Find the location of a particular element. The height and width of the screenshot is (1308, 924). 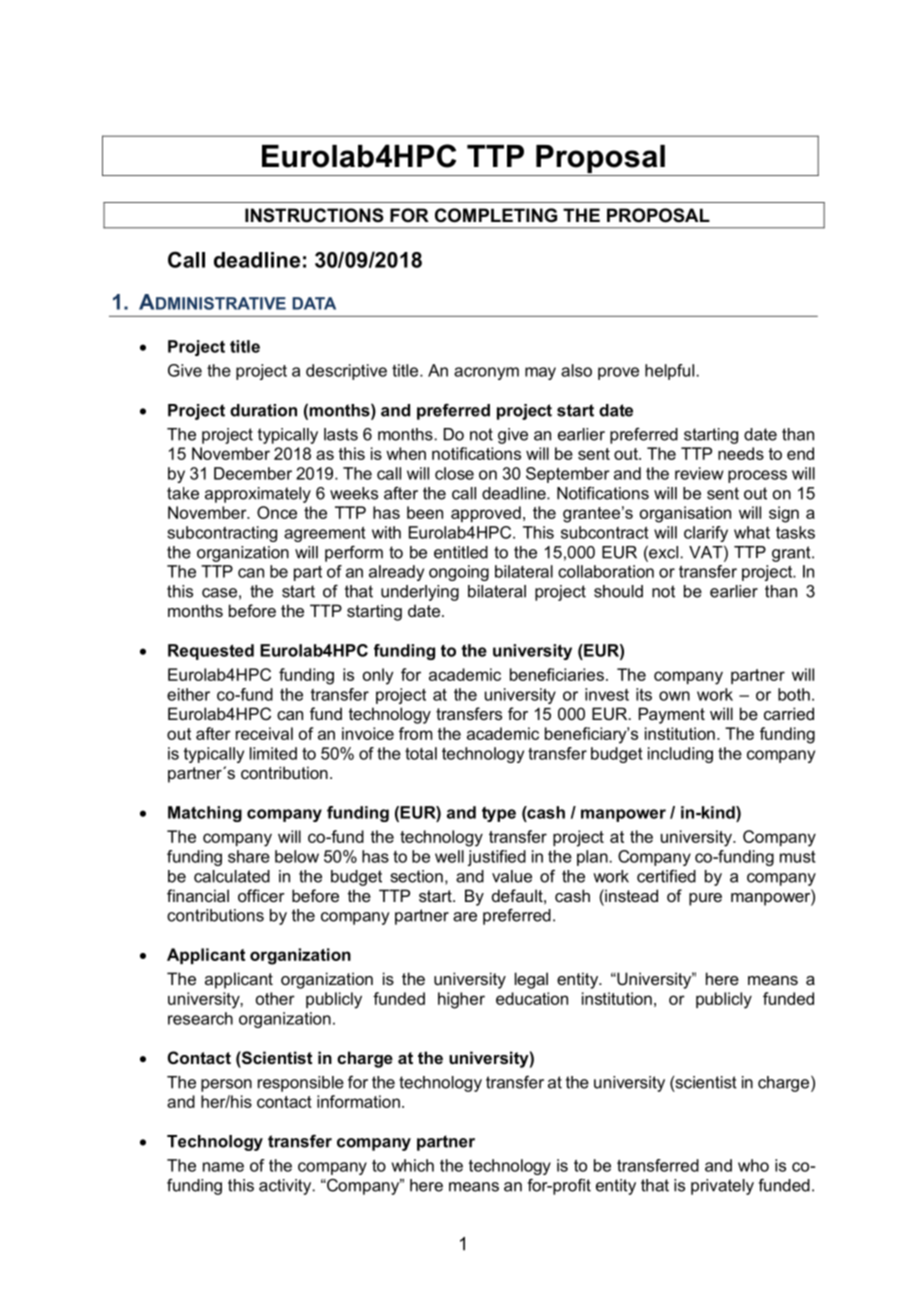

justified is located at coordinates (497, 858).
